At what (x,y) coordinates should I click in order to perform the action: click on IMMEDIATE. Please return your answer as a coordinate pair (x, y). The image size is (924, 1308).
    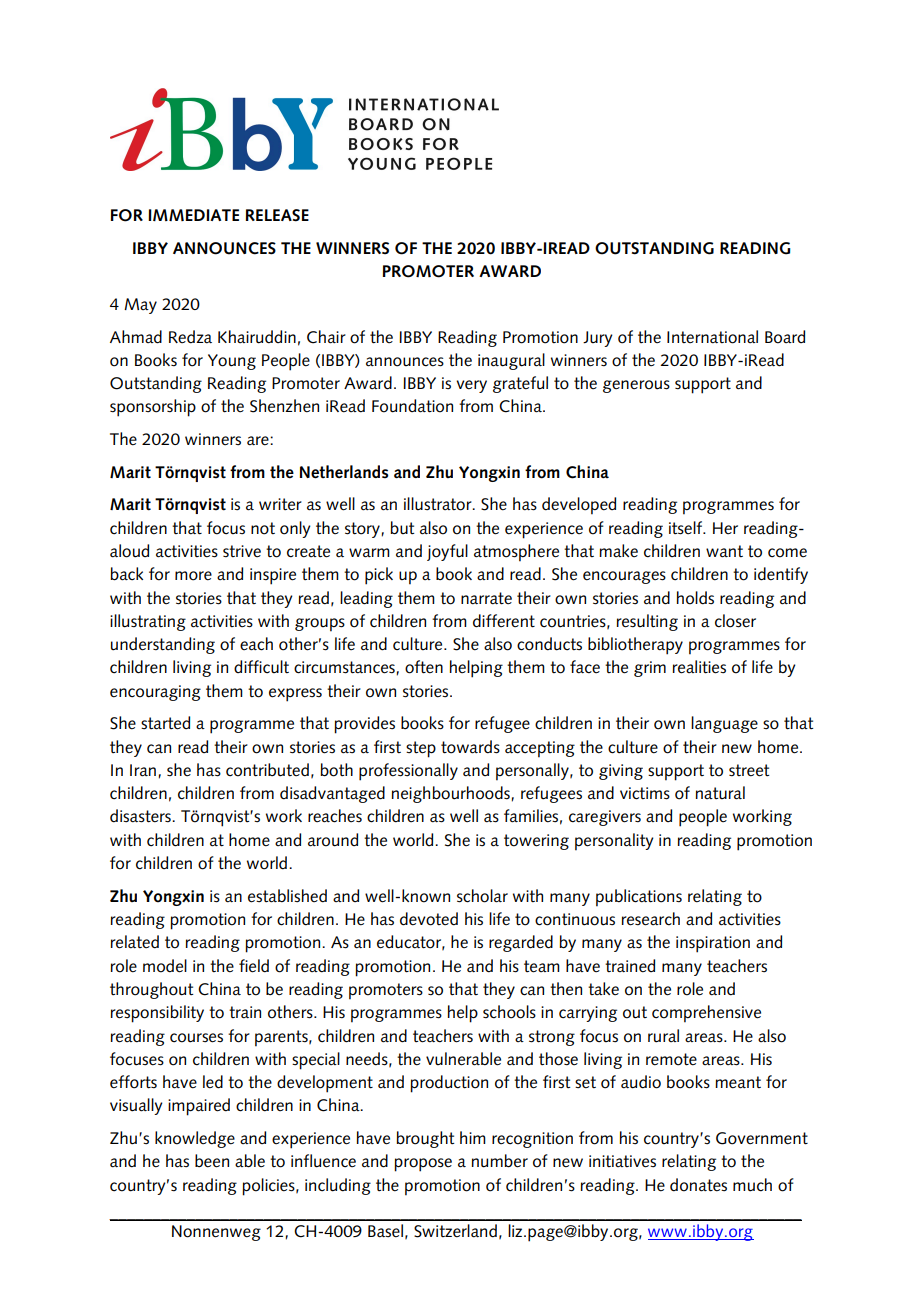
    Looking at the image, I should click on (193, 215).
